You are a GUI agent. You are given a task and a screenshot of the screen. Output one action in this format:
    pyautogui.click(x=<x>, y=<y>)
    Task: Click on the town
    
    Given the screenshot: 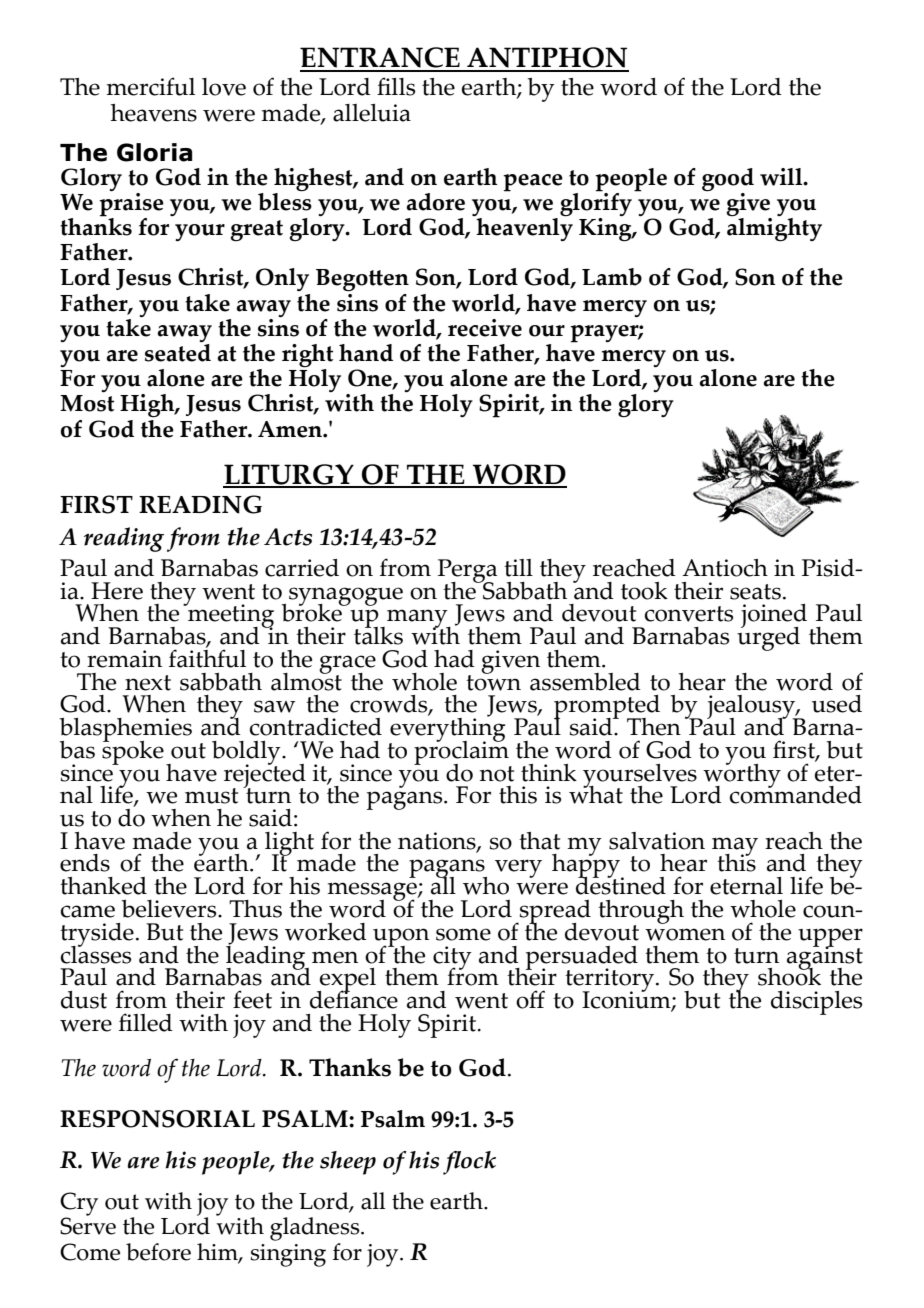 What is the action you would take?
    pyautogui.click(x=493, y=681)
